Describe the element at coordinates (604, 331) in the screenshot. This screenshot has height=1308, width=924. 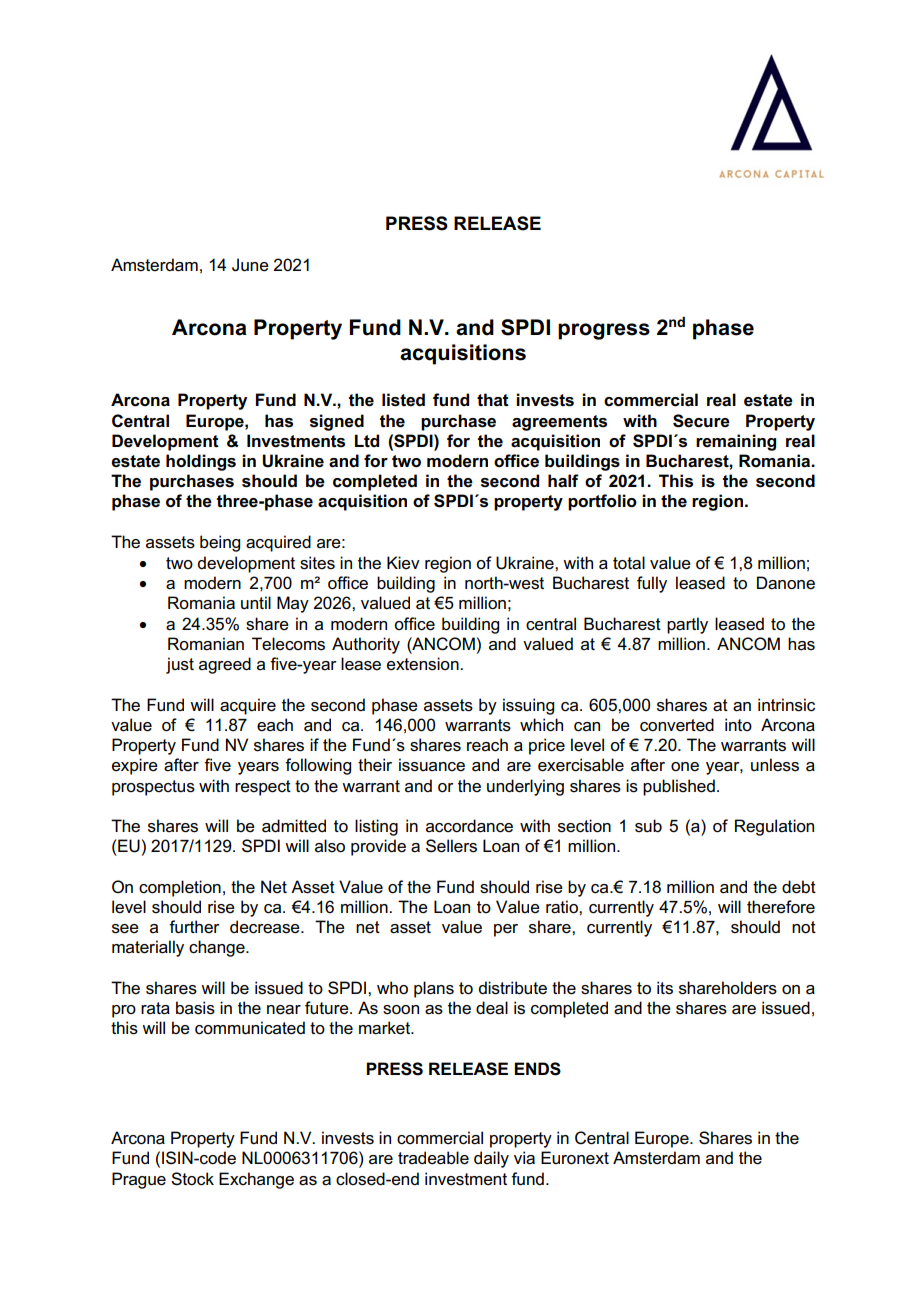
I see `progress` at that location.
